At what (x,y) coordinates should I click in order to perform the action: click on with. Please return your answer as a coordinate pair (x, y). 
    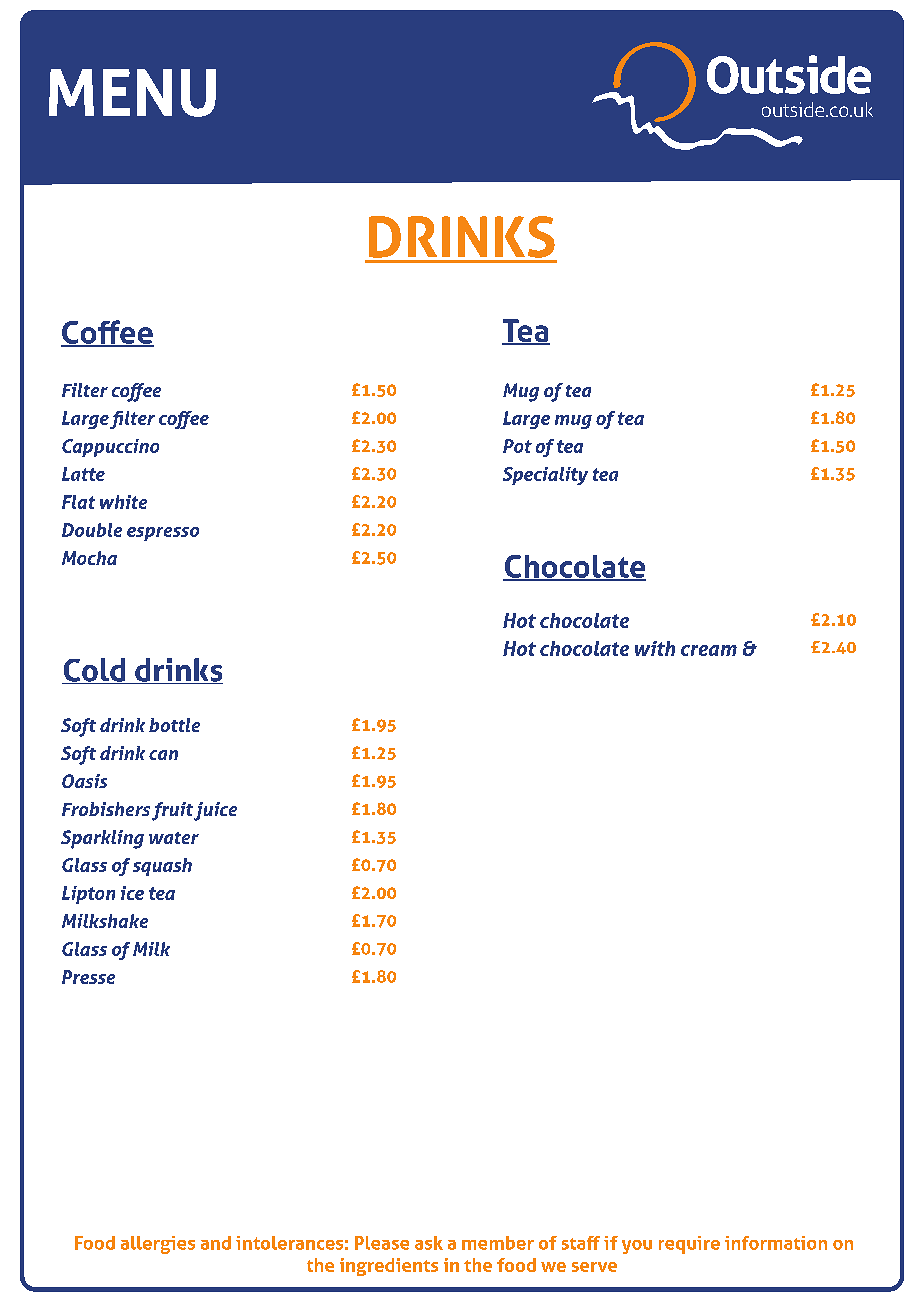
    Looking at the image, I should click on (655, 648).
